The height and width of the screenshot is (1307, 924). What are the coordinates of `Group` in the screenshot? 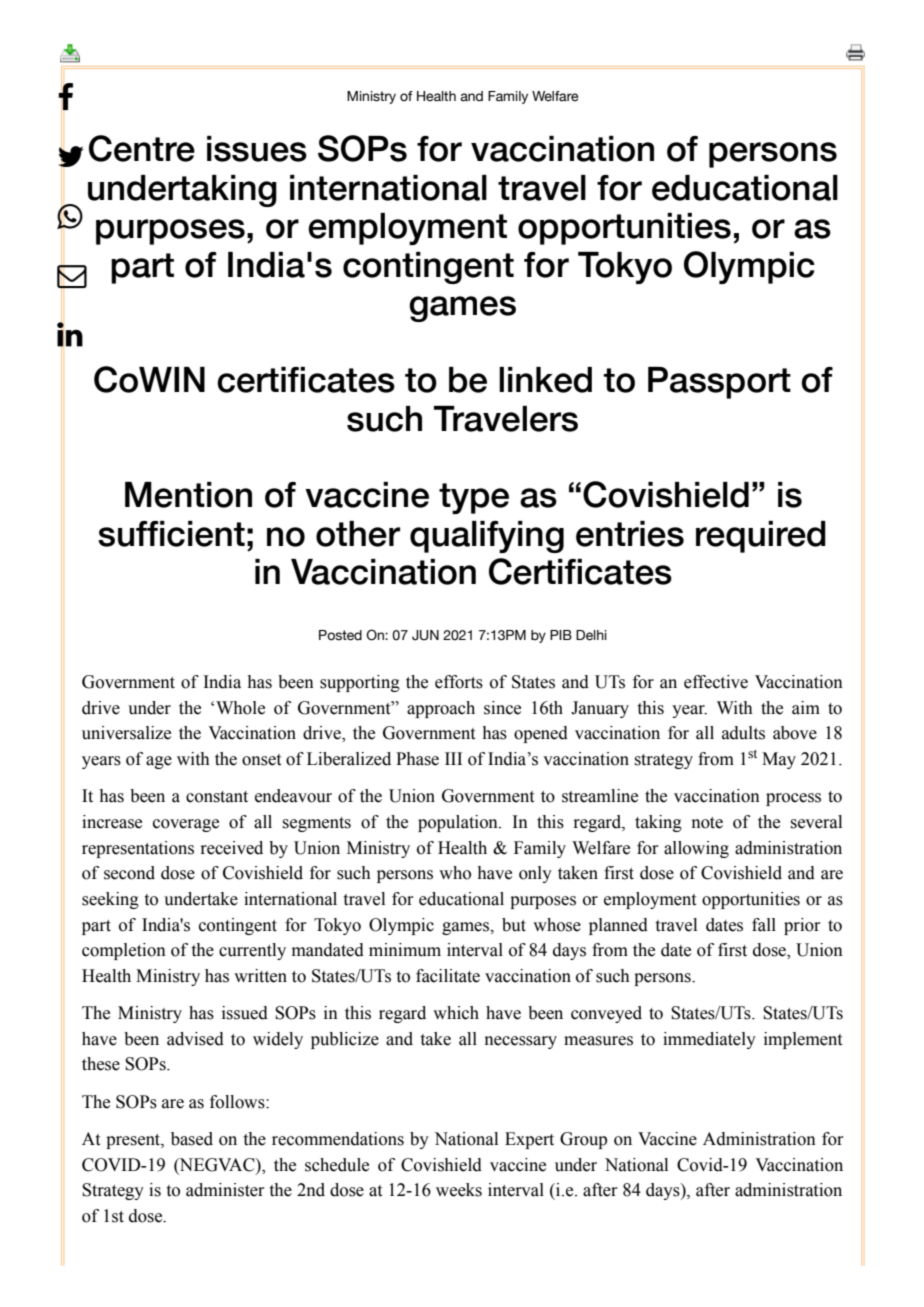 It's located at (583, 1140).
